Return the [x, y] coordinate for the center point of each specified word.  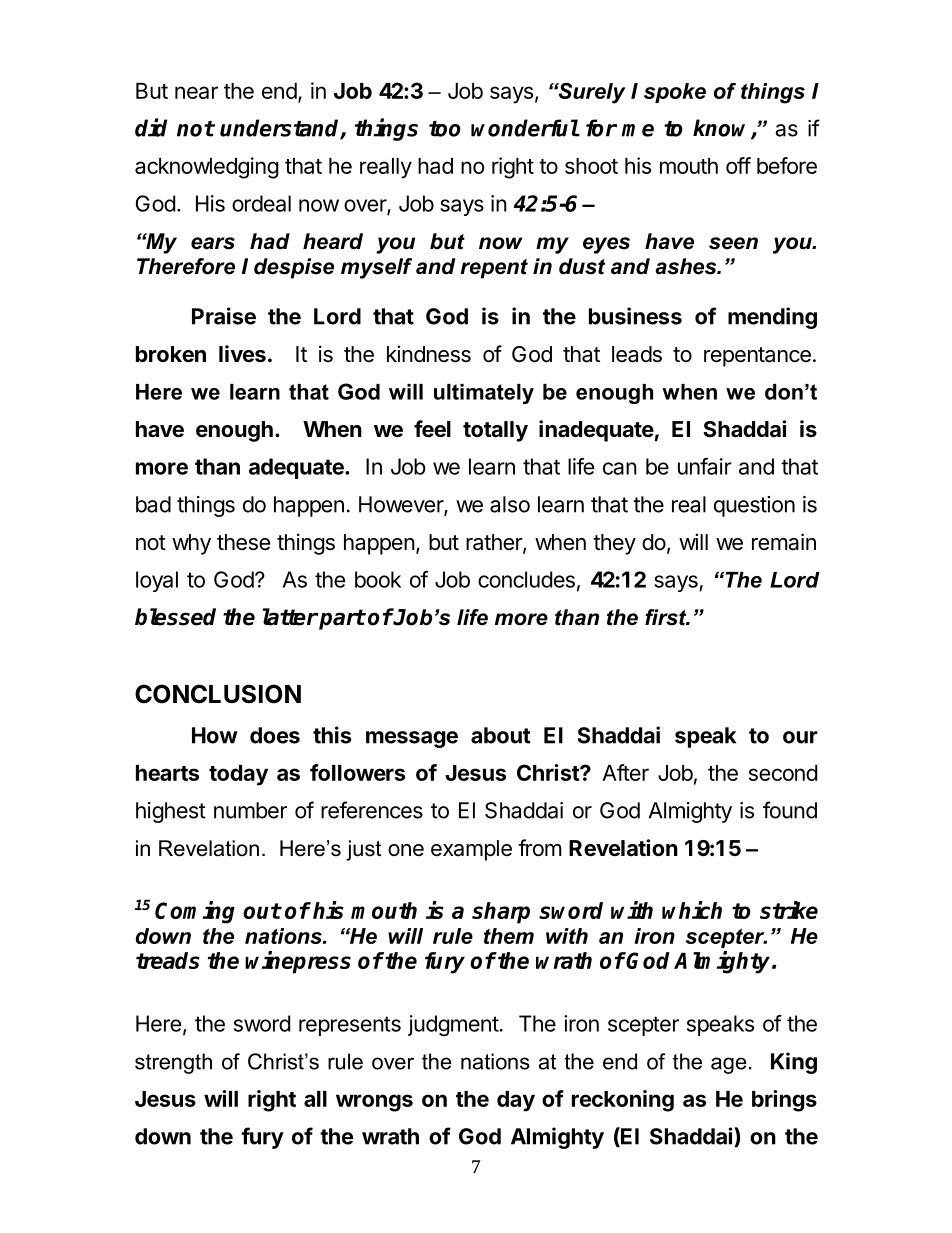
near [196, 92]
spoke [675, 93]
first [667, 617]
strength [173, 1063]
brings [784, 1101]
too [444, 129]
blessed [175, 617]
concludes [526, 579]
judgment [453, 1025]
